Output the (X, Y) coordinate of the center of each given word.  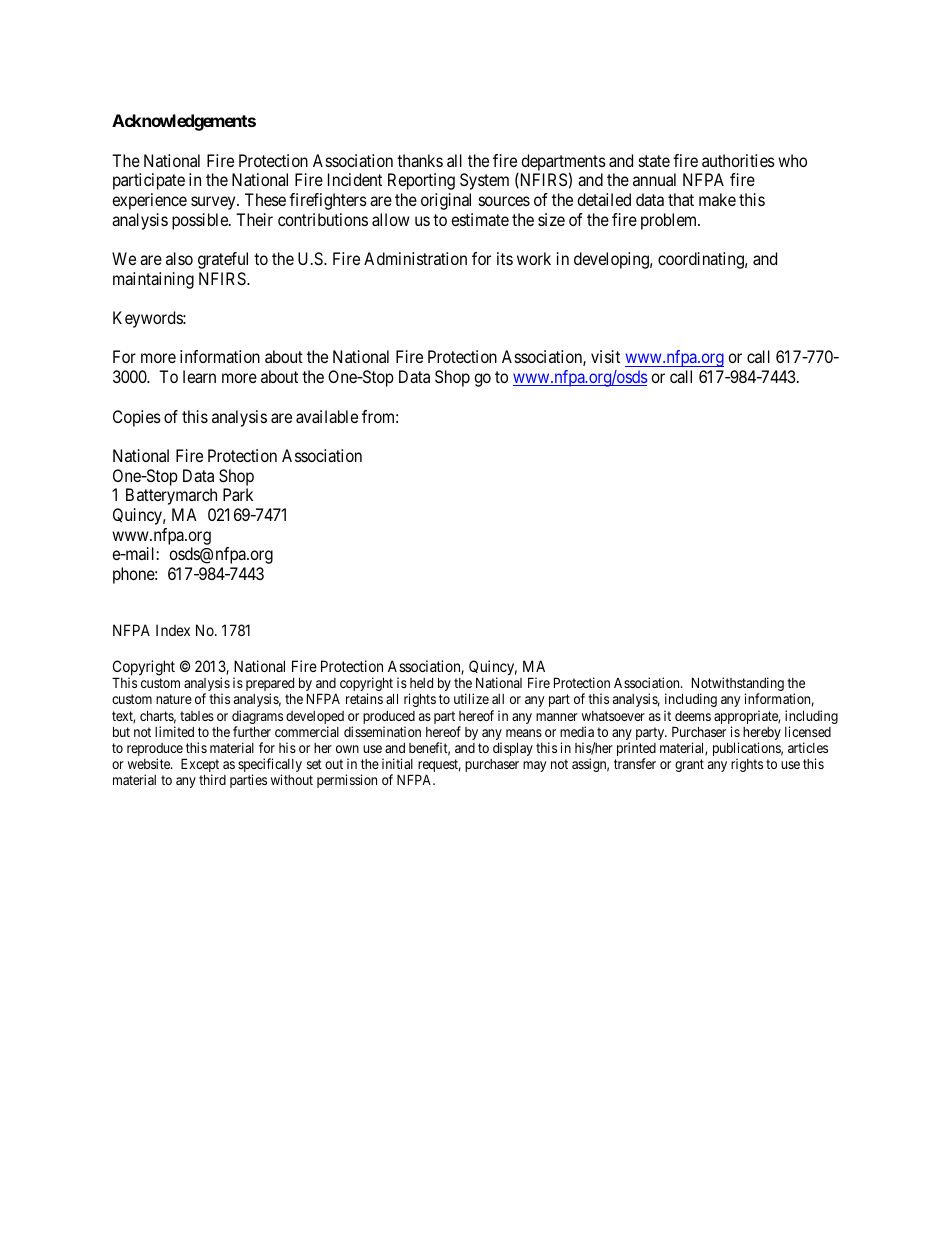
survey (214, 203)
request (438, 767)
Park (238, 494)
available (327, 416)
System (484, 181)
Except (200, 766)
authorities (738, 160)
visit (605, 356)
